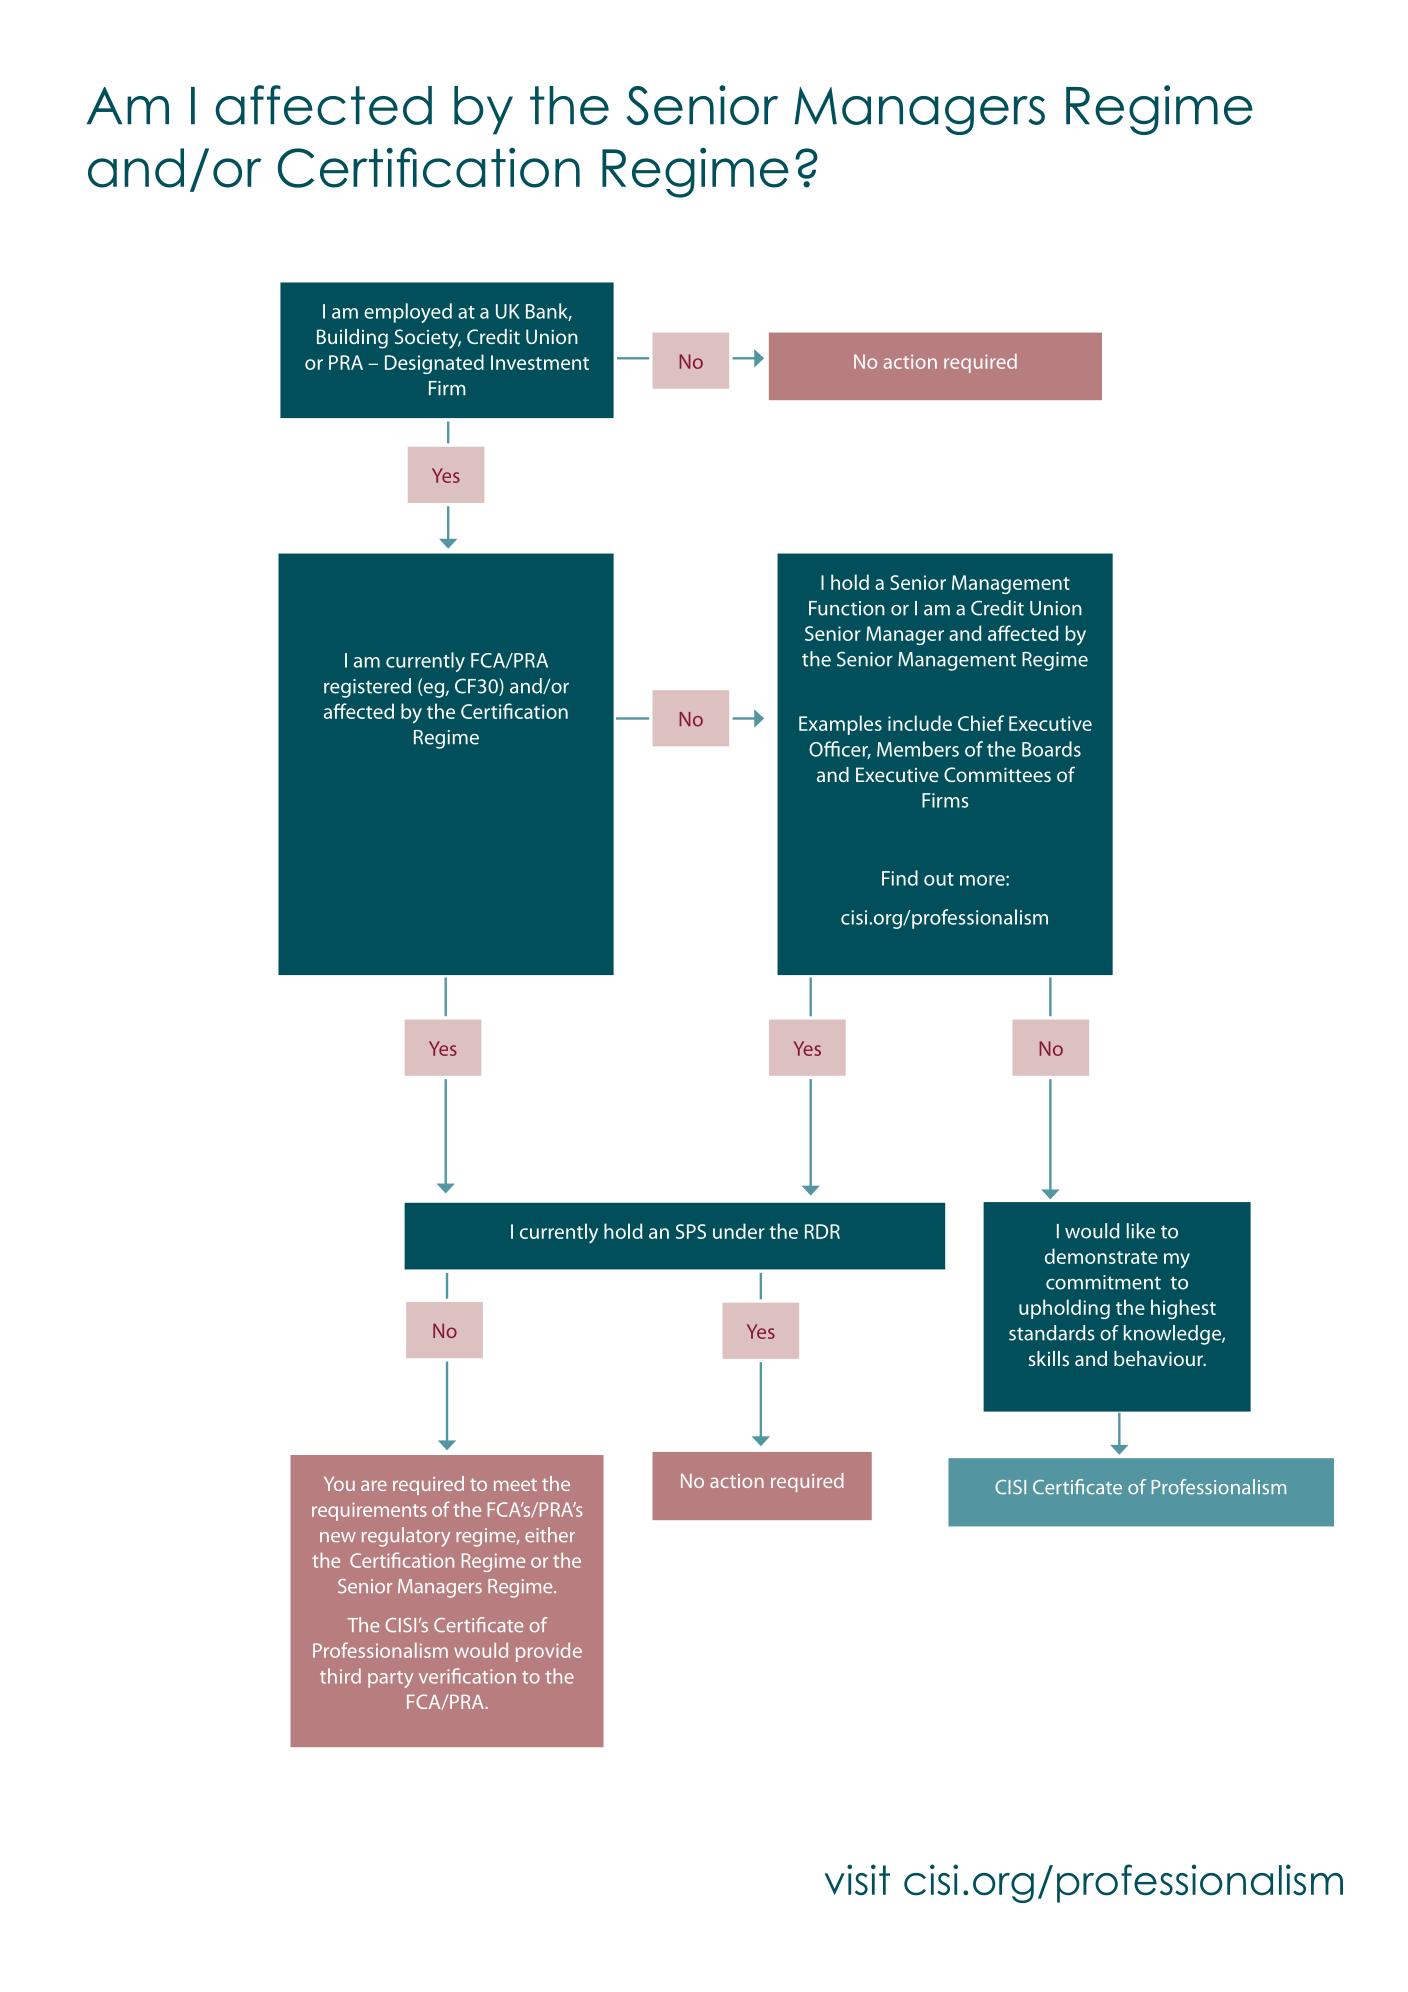 Image resolution: width=1408 pixels, height=1992 pixels. What do you see at coordinates (467, 1676) in the image?
I see `verification` at bounding box center [467, 1676].
